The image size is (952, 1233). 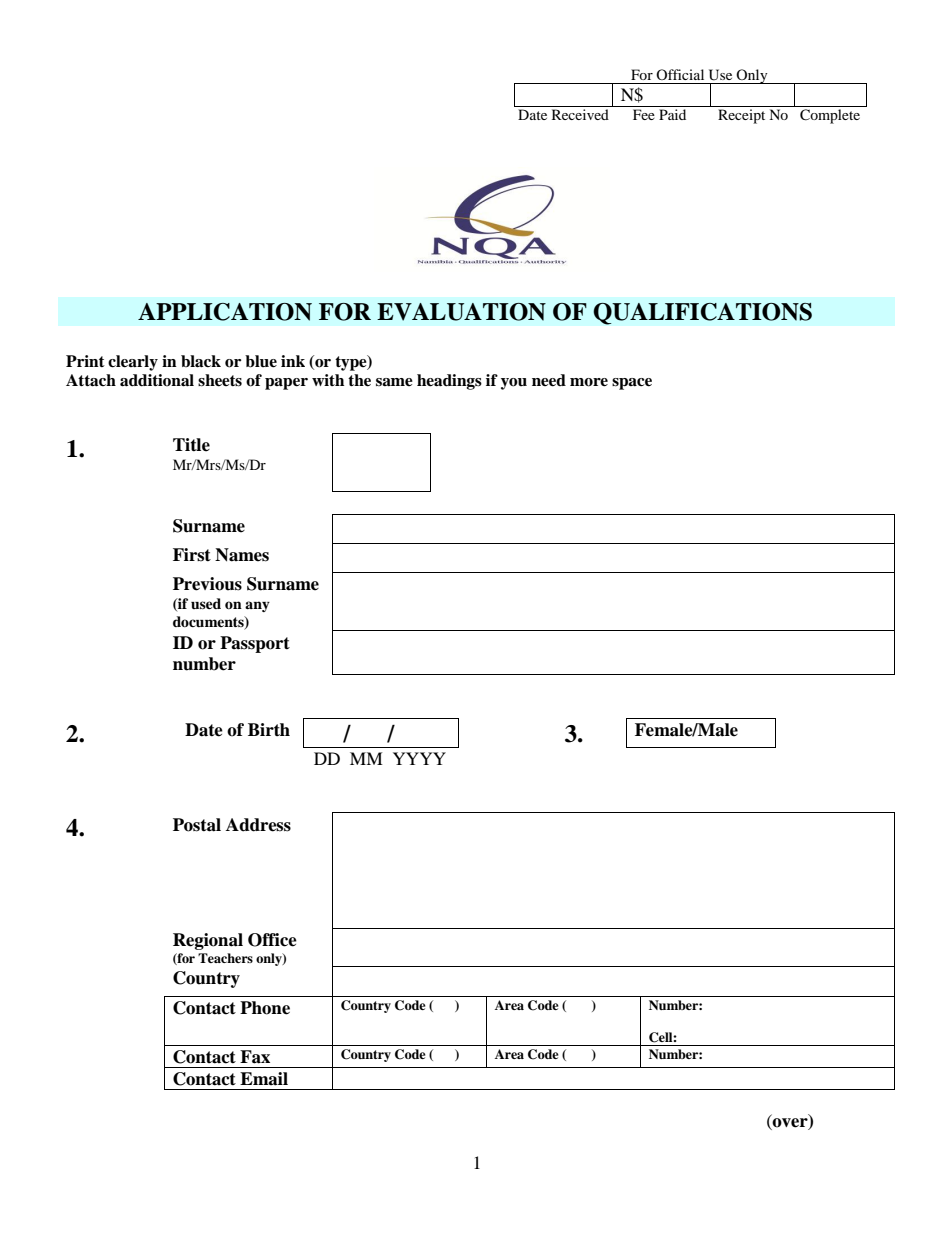 I want to click on Birth, so click(x=269, y=729).
